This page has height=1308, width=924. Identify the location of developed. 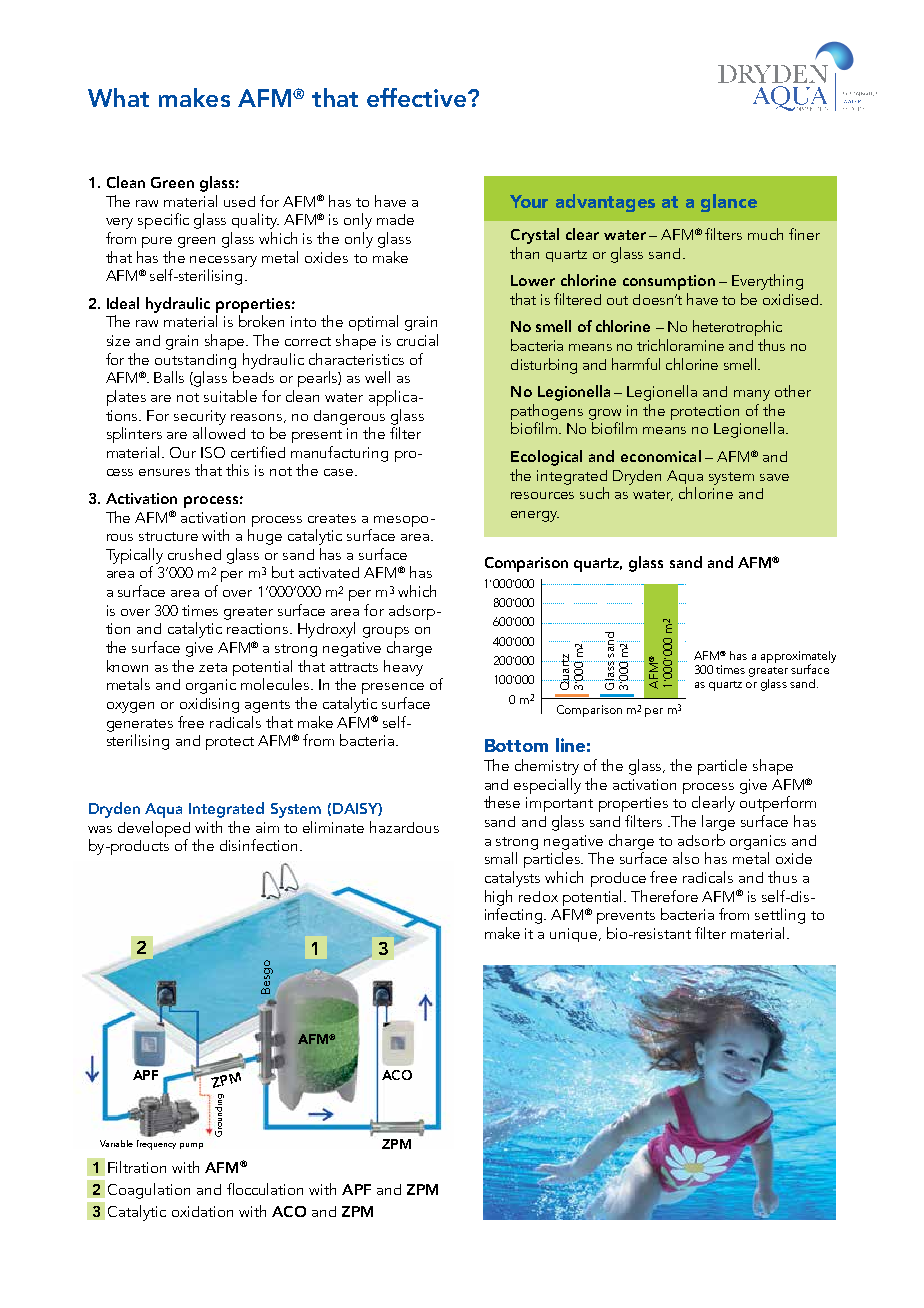
(154, 829).
